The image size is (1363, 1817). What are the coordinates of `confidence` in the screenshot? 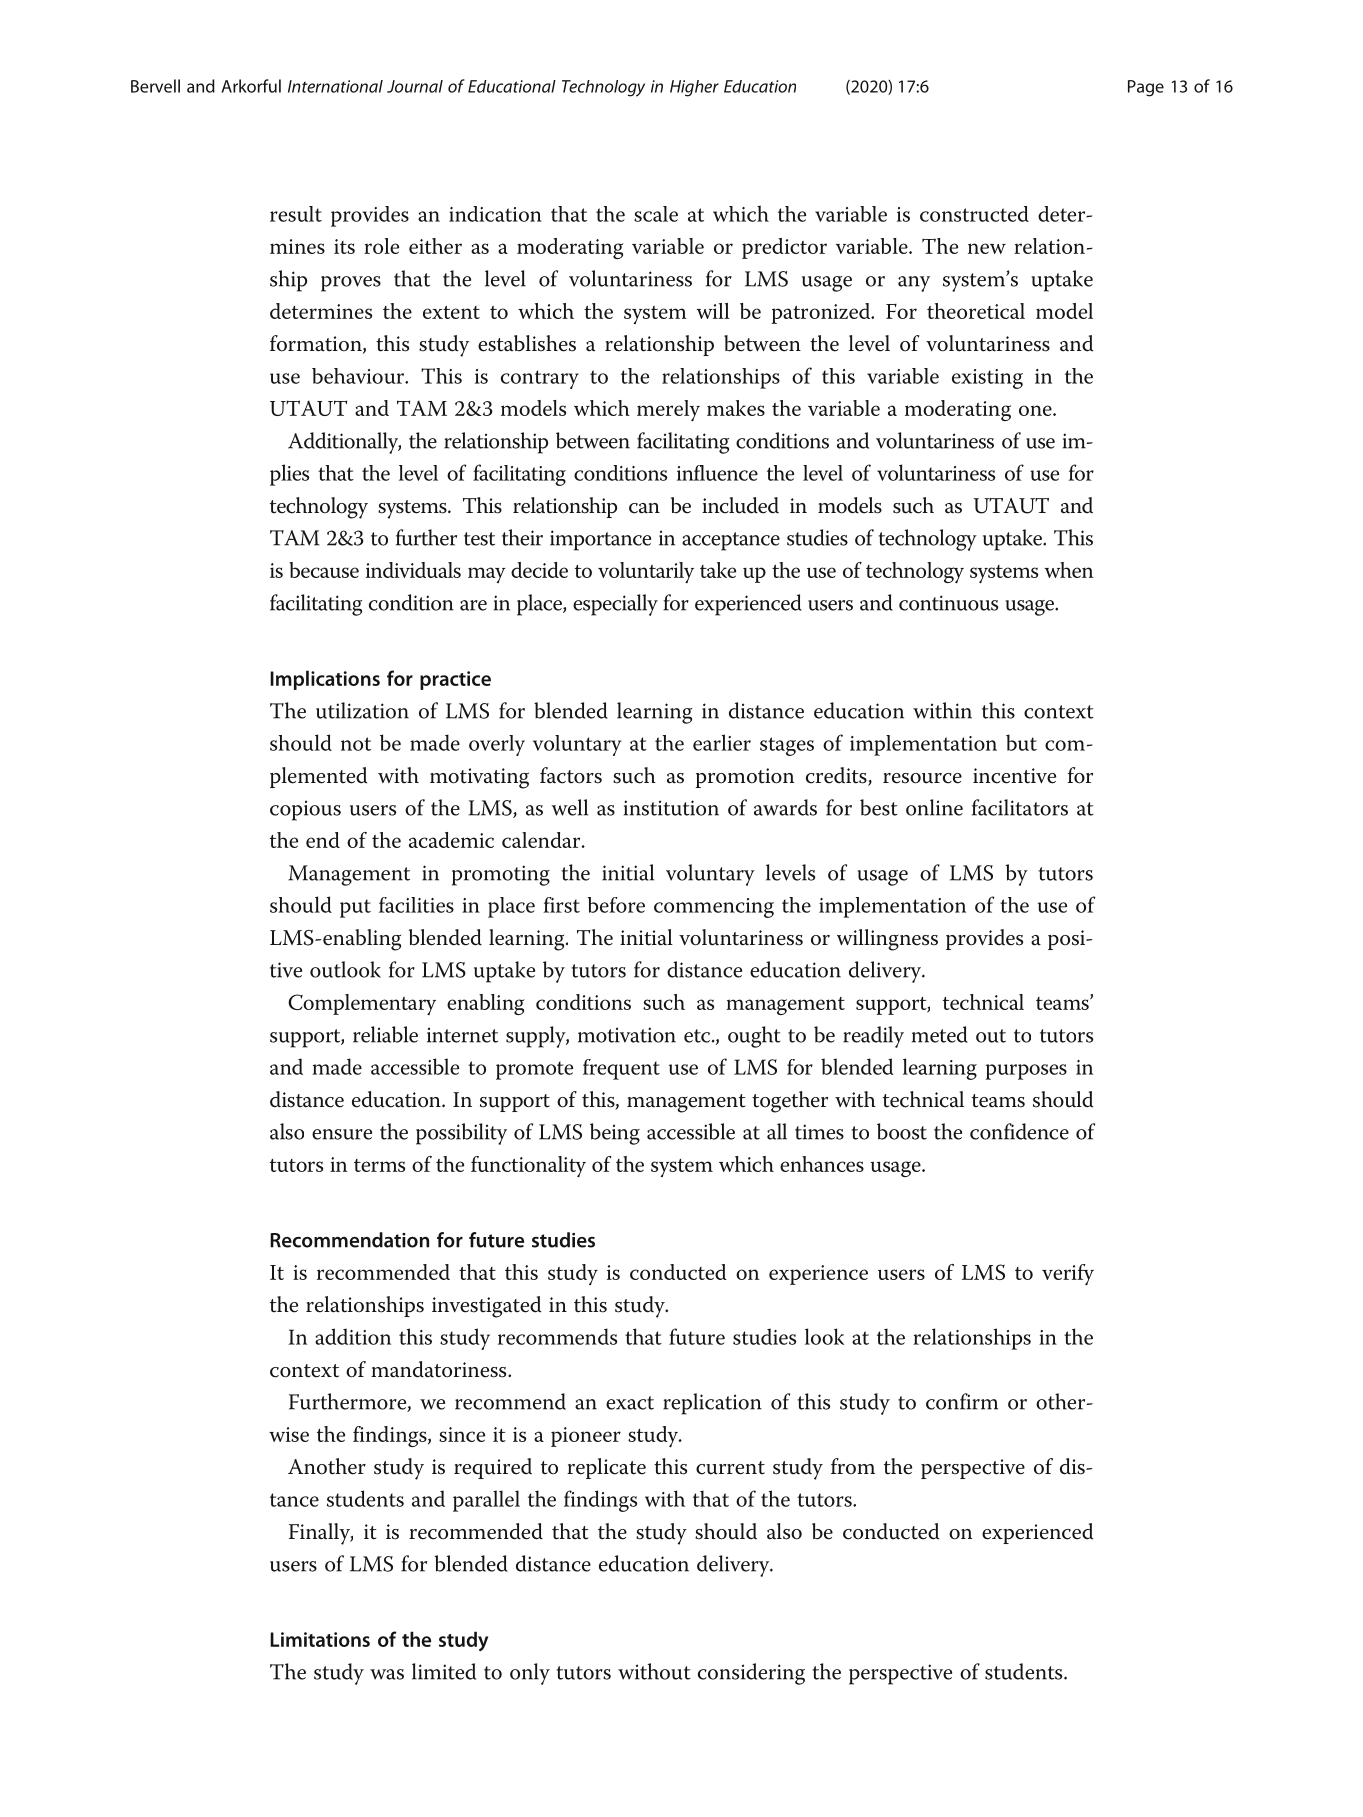 It's located at (1019, 1131).
